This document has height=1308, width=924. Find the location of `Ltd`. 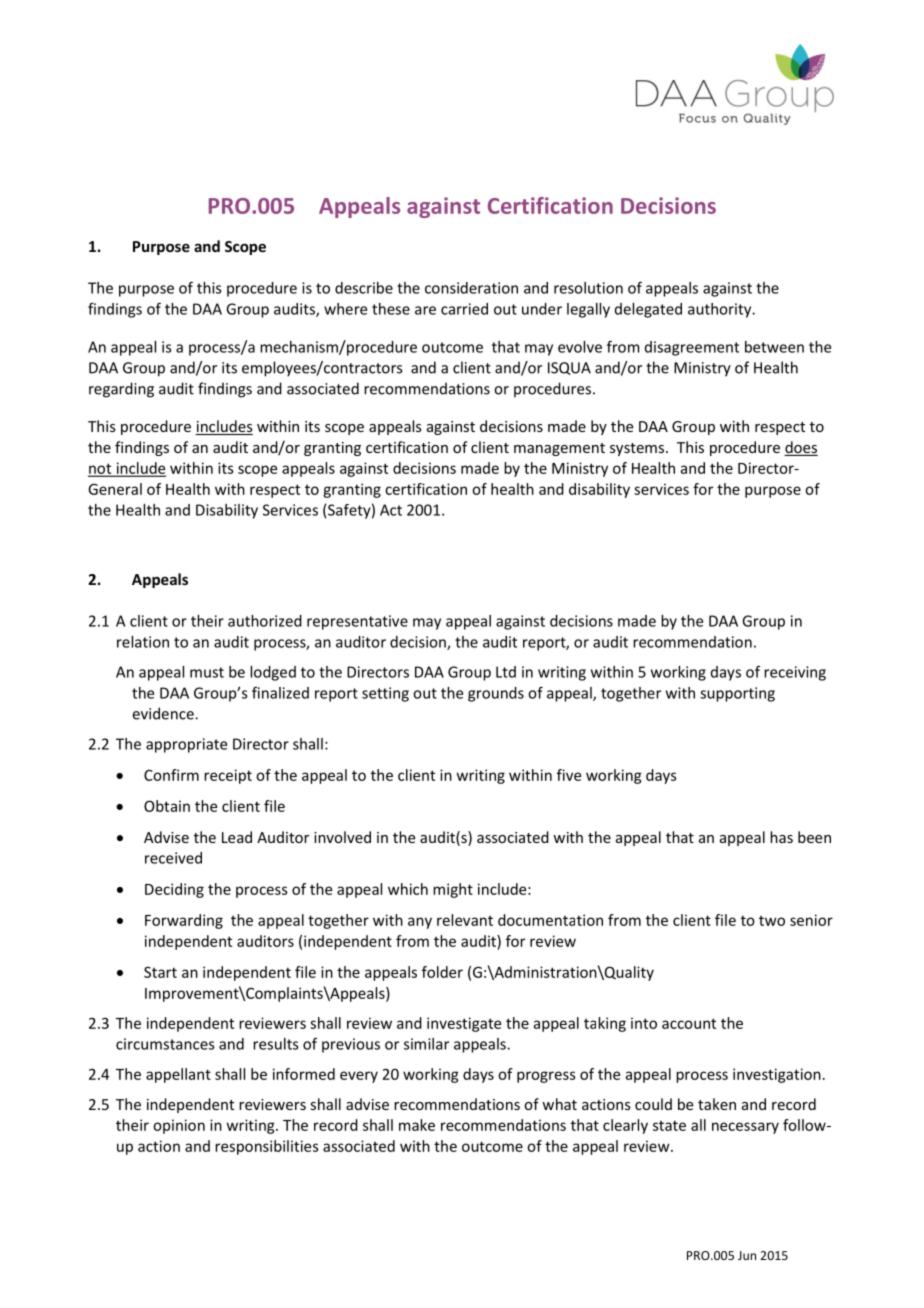

Ltd is located at coordinates (506, 672).
